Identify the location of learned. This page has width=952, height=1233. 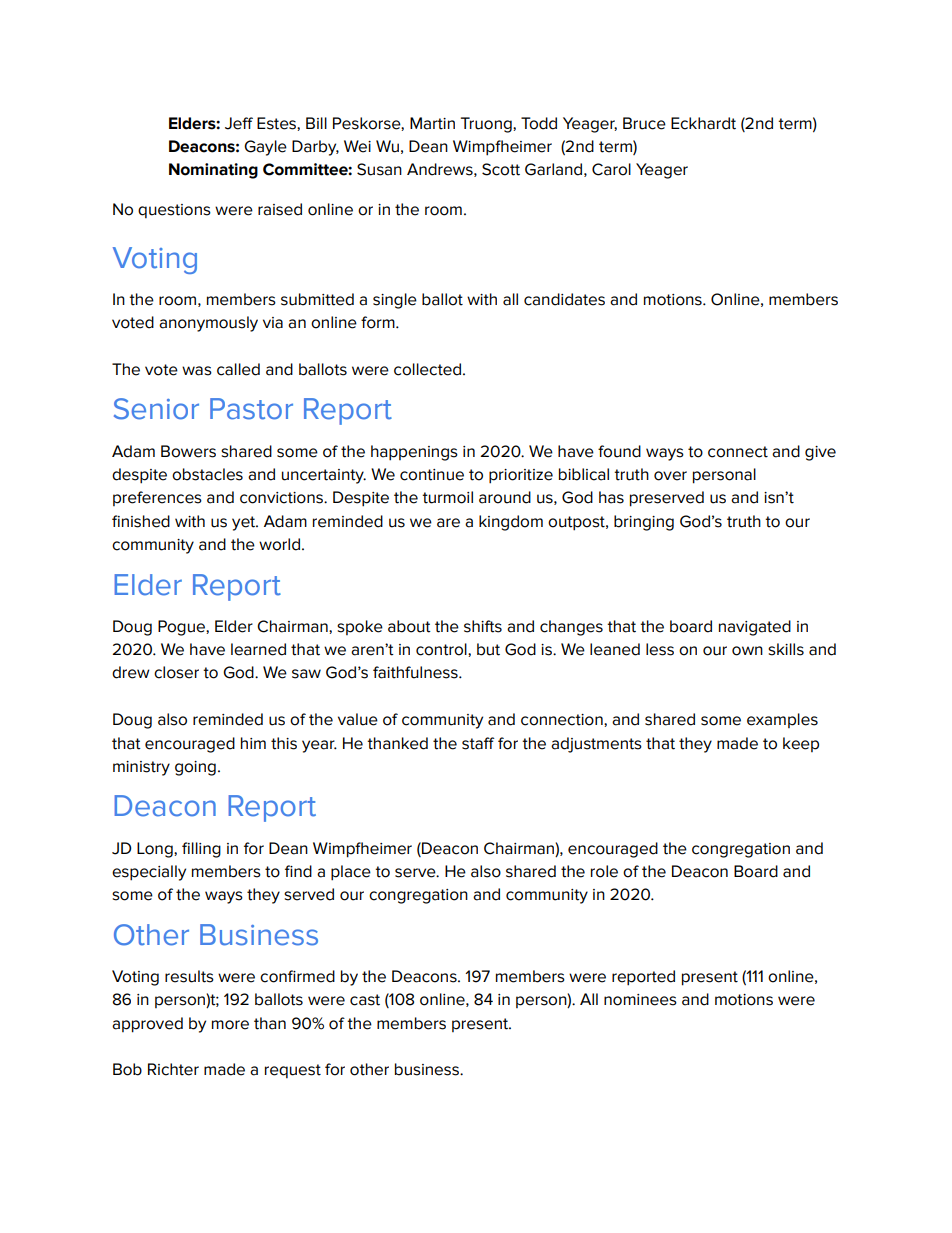
(258, 649).
